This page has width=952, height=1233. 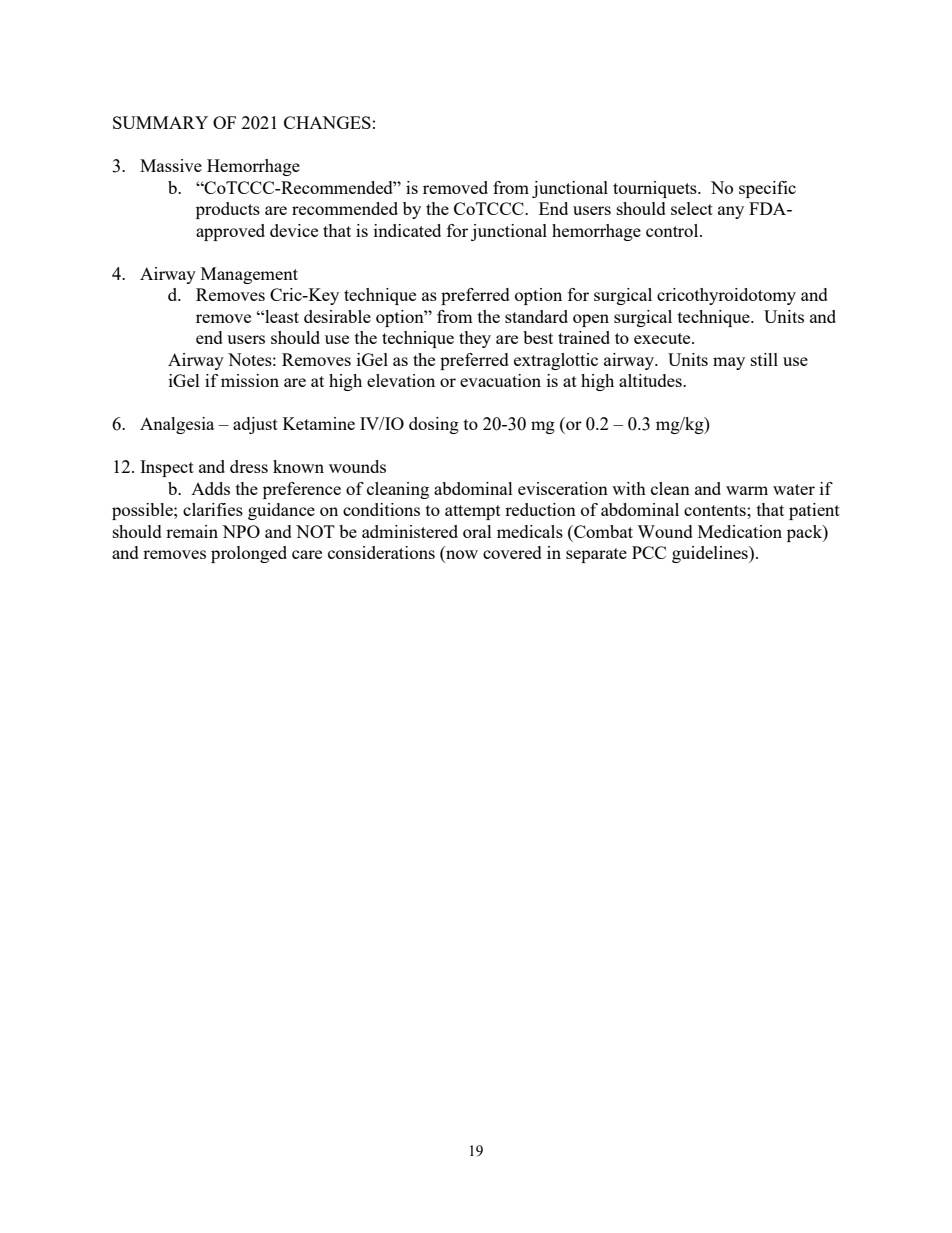 What do you see at coordinates (241, 531) in the page?
I see `NPO` at bounding box center [241, 531].
